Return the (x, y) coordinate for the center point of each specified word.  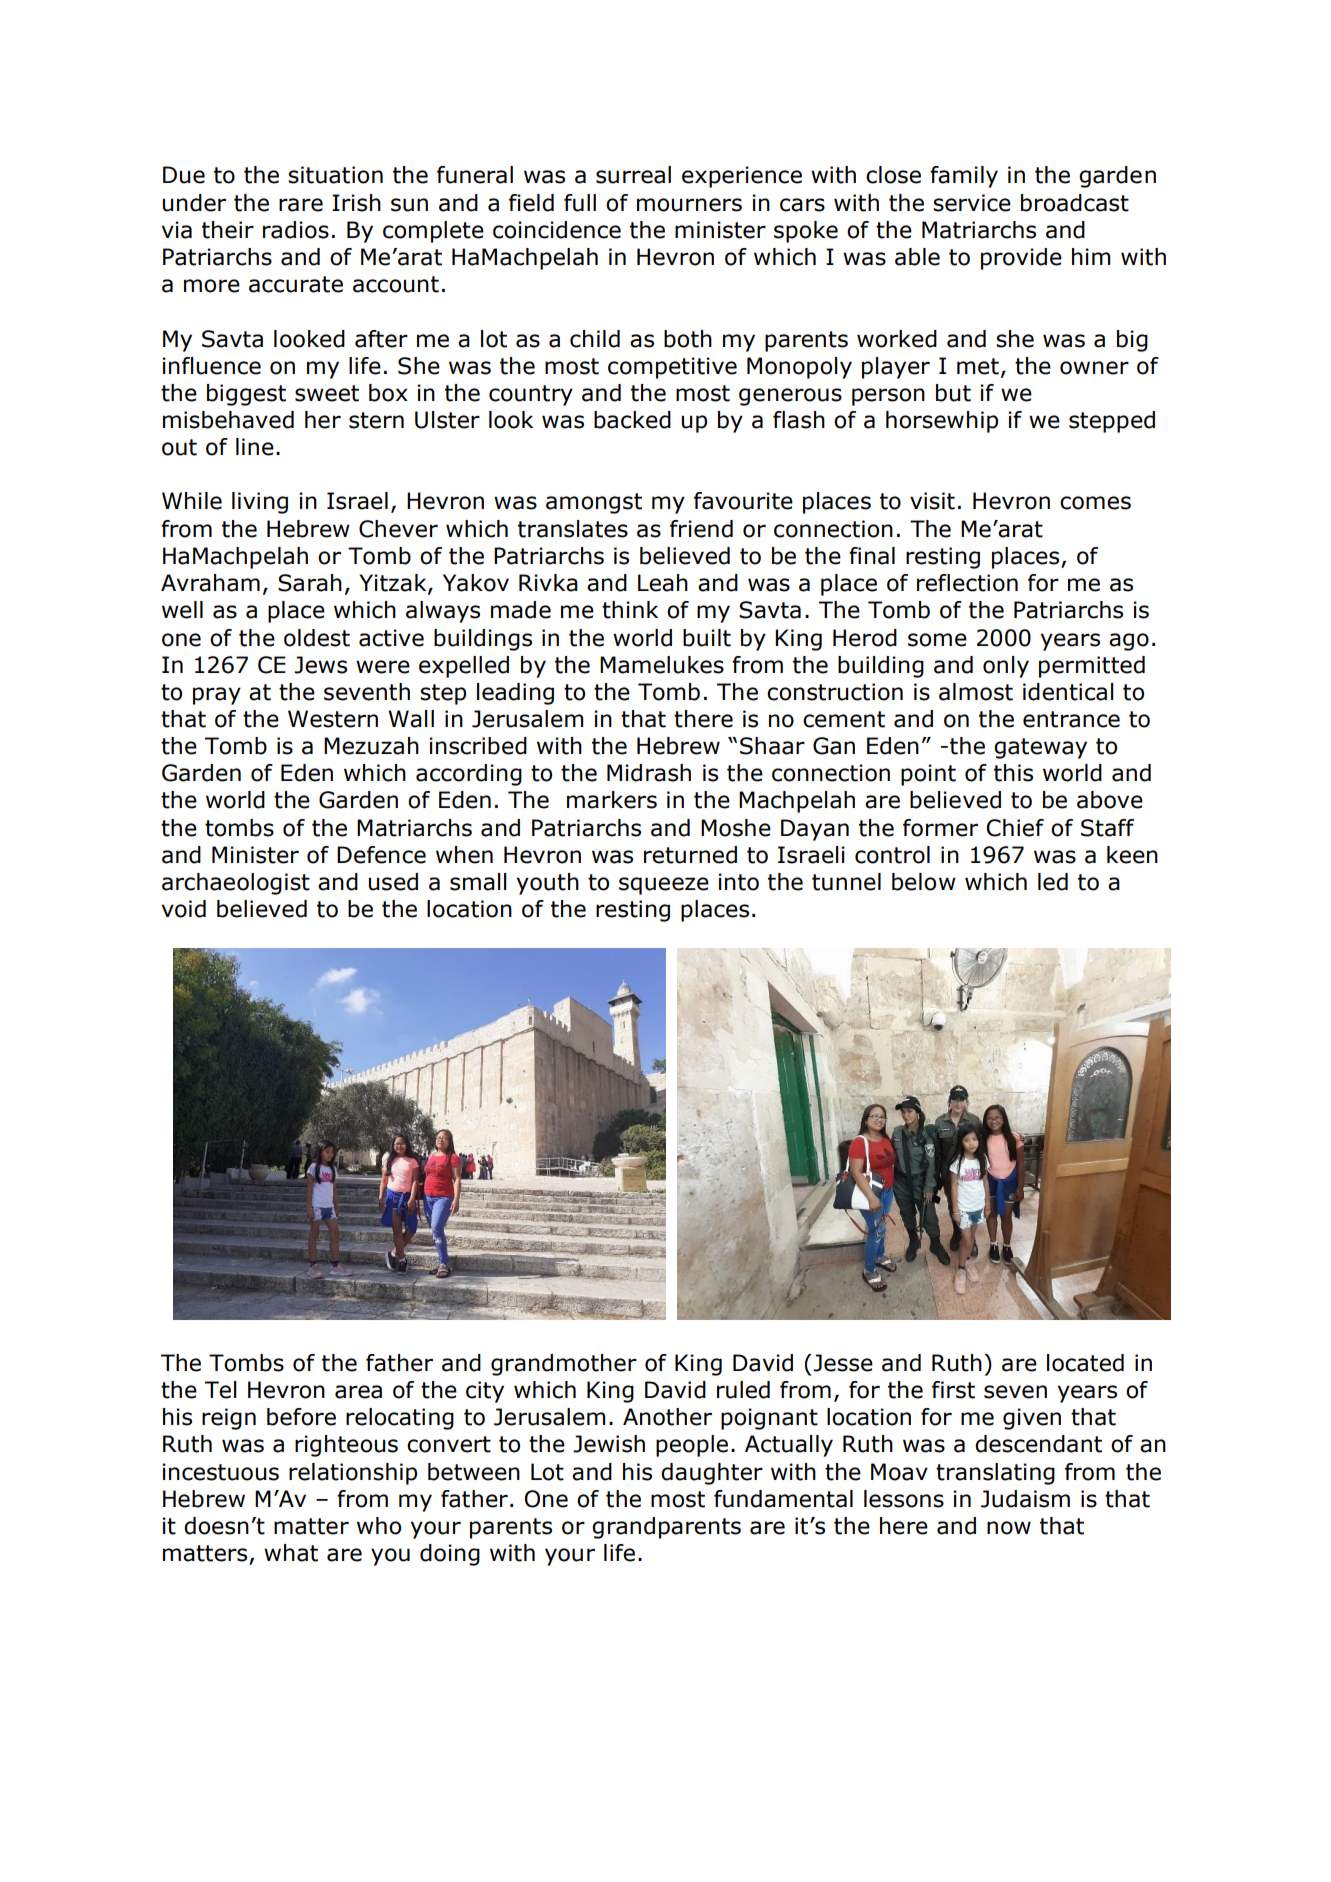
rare (301, 205)
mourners (689, 205)
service (972, 203)
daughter (712, 1474)
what (291, 1553)
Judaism (1025, 1499)
